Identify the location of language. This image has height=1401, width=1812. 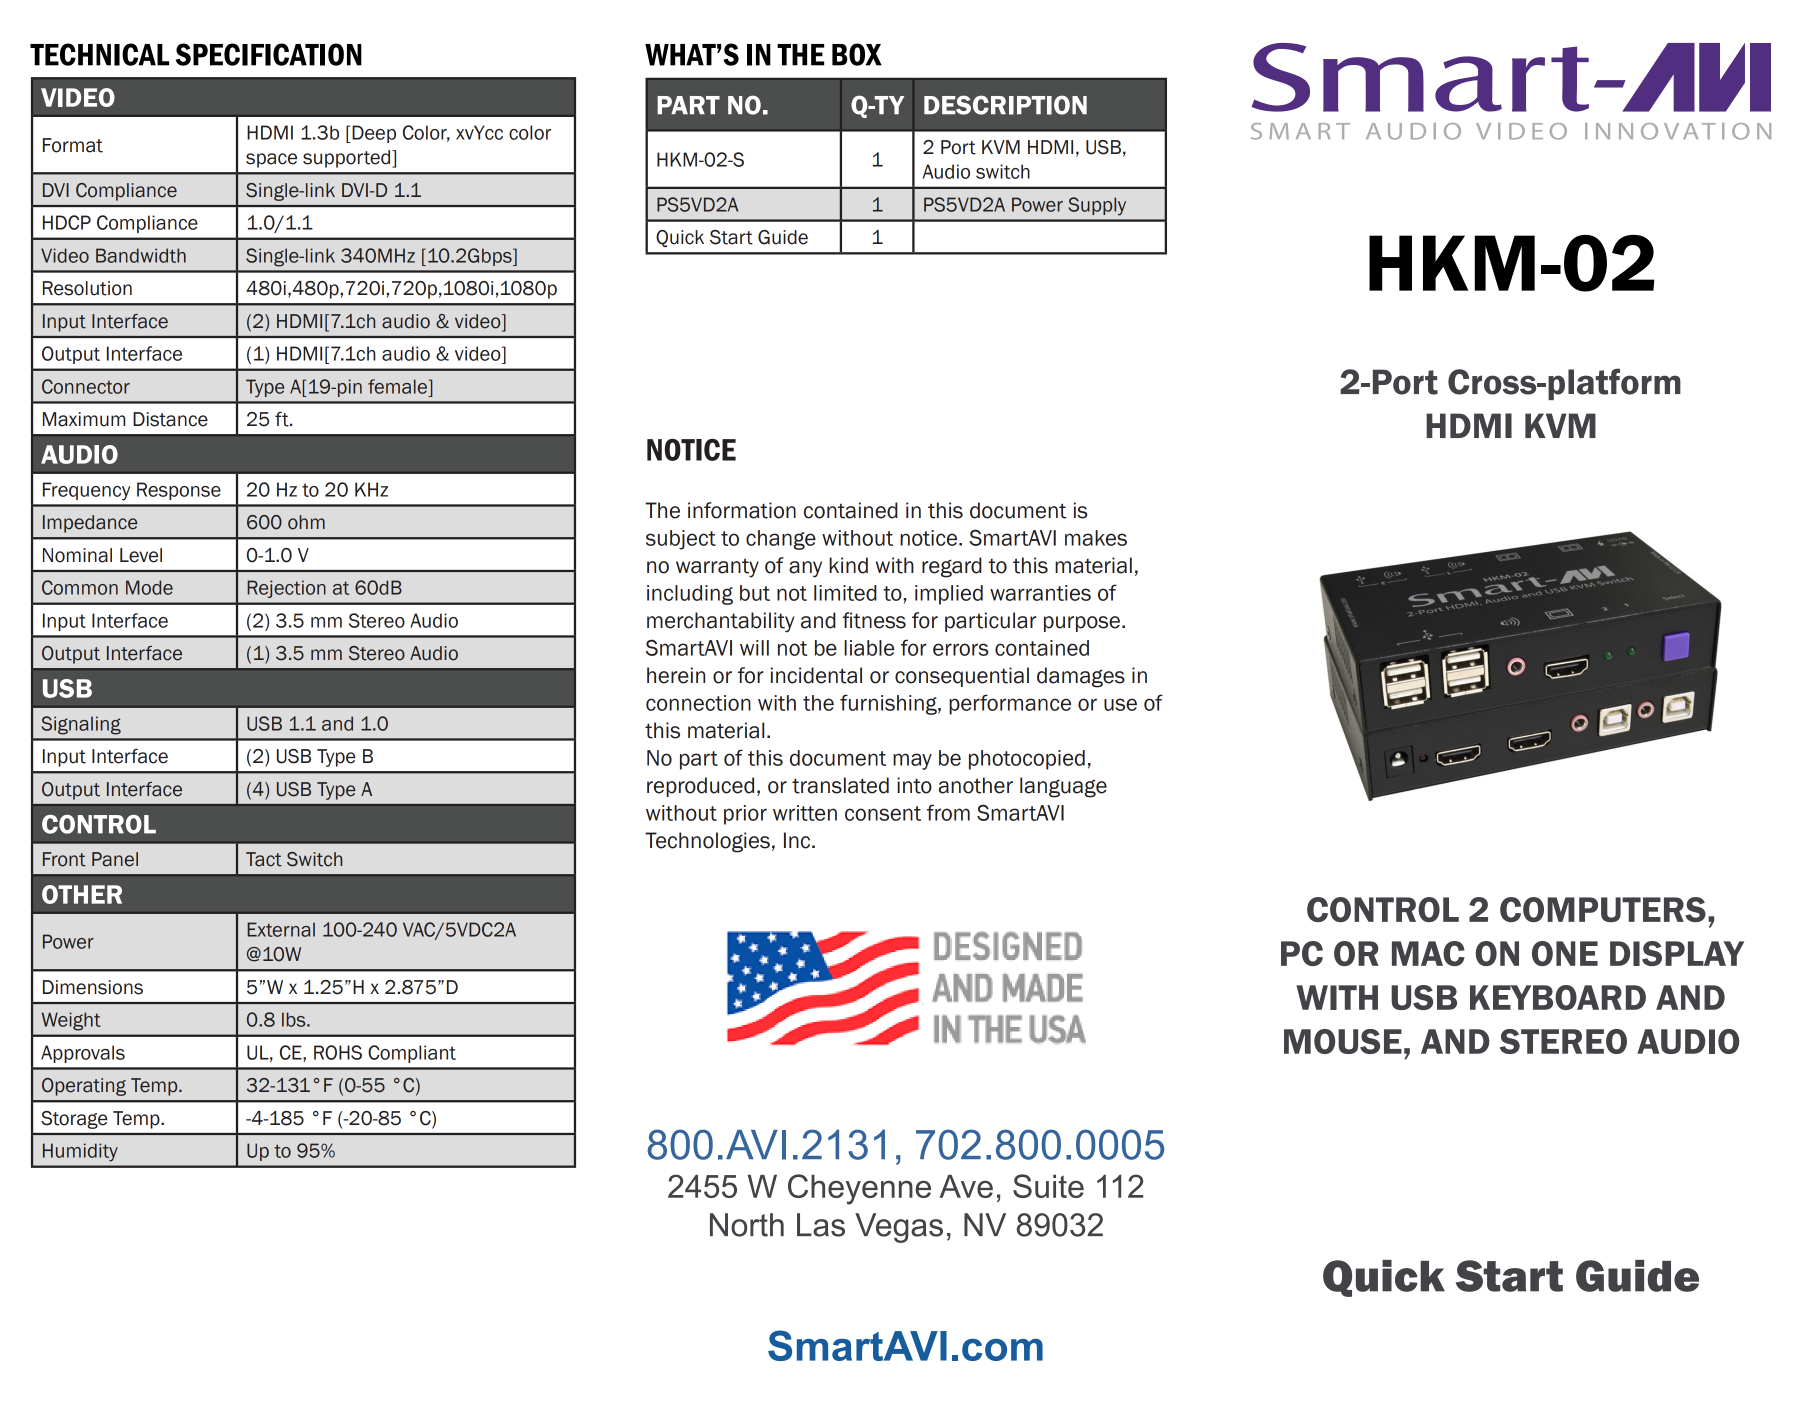
(1063, 787).
